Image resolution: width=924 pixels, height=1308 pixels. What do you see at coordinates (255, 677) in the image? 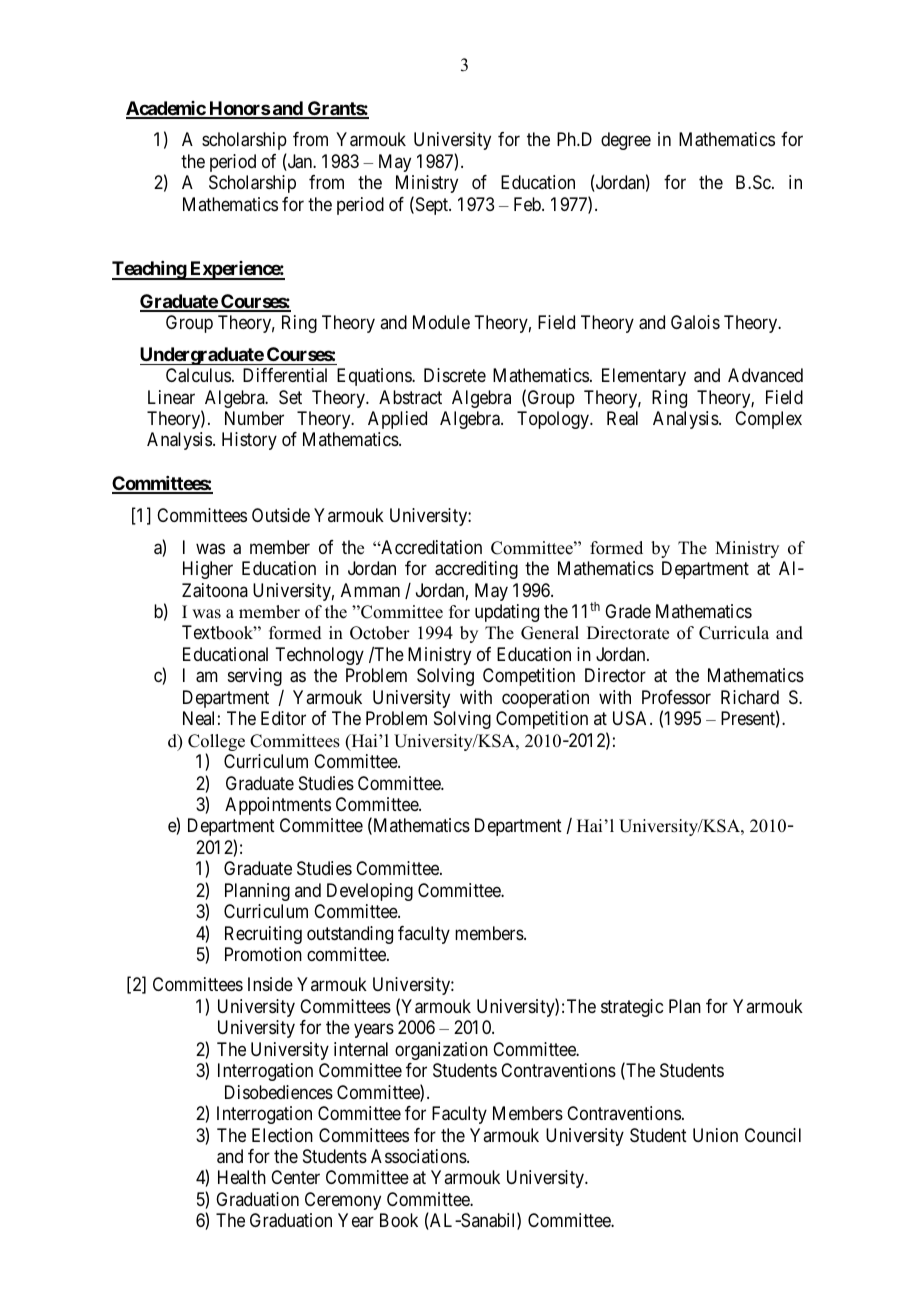
I see `serving` at bounding box center [255, 677].
